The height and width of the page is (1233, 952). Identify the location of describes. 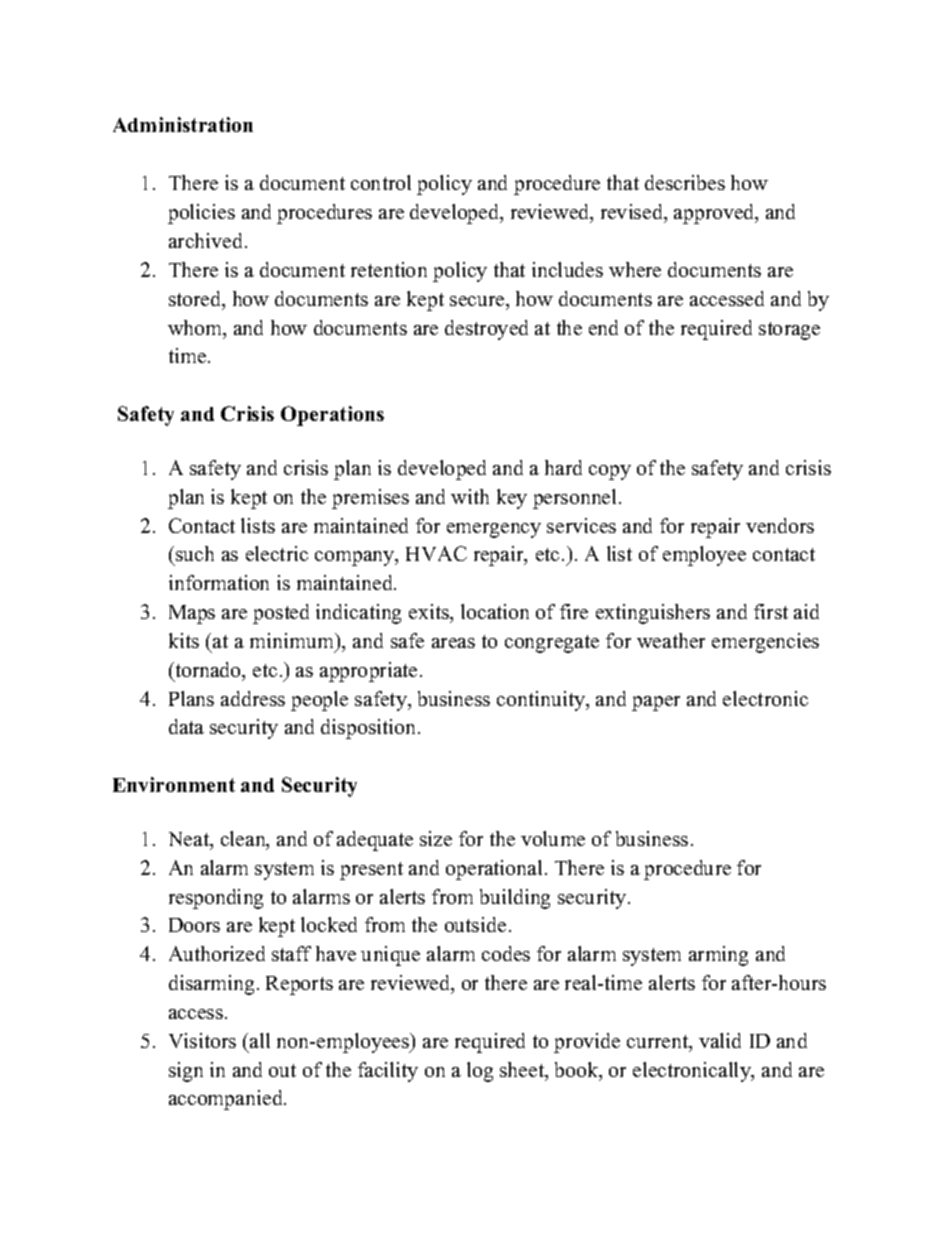
(685, 182).
